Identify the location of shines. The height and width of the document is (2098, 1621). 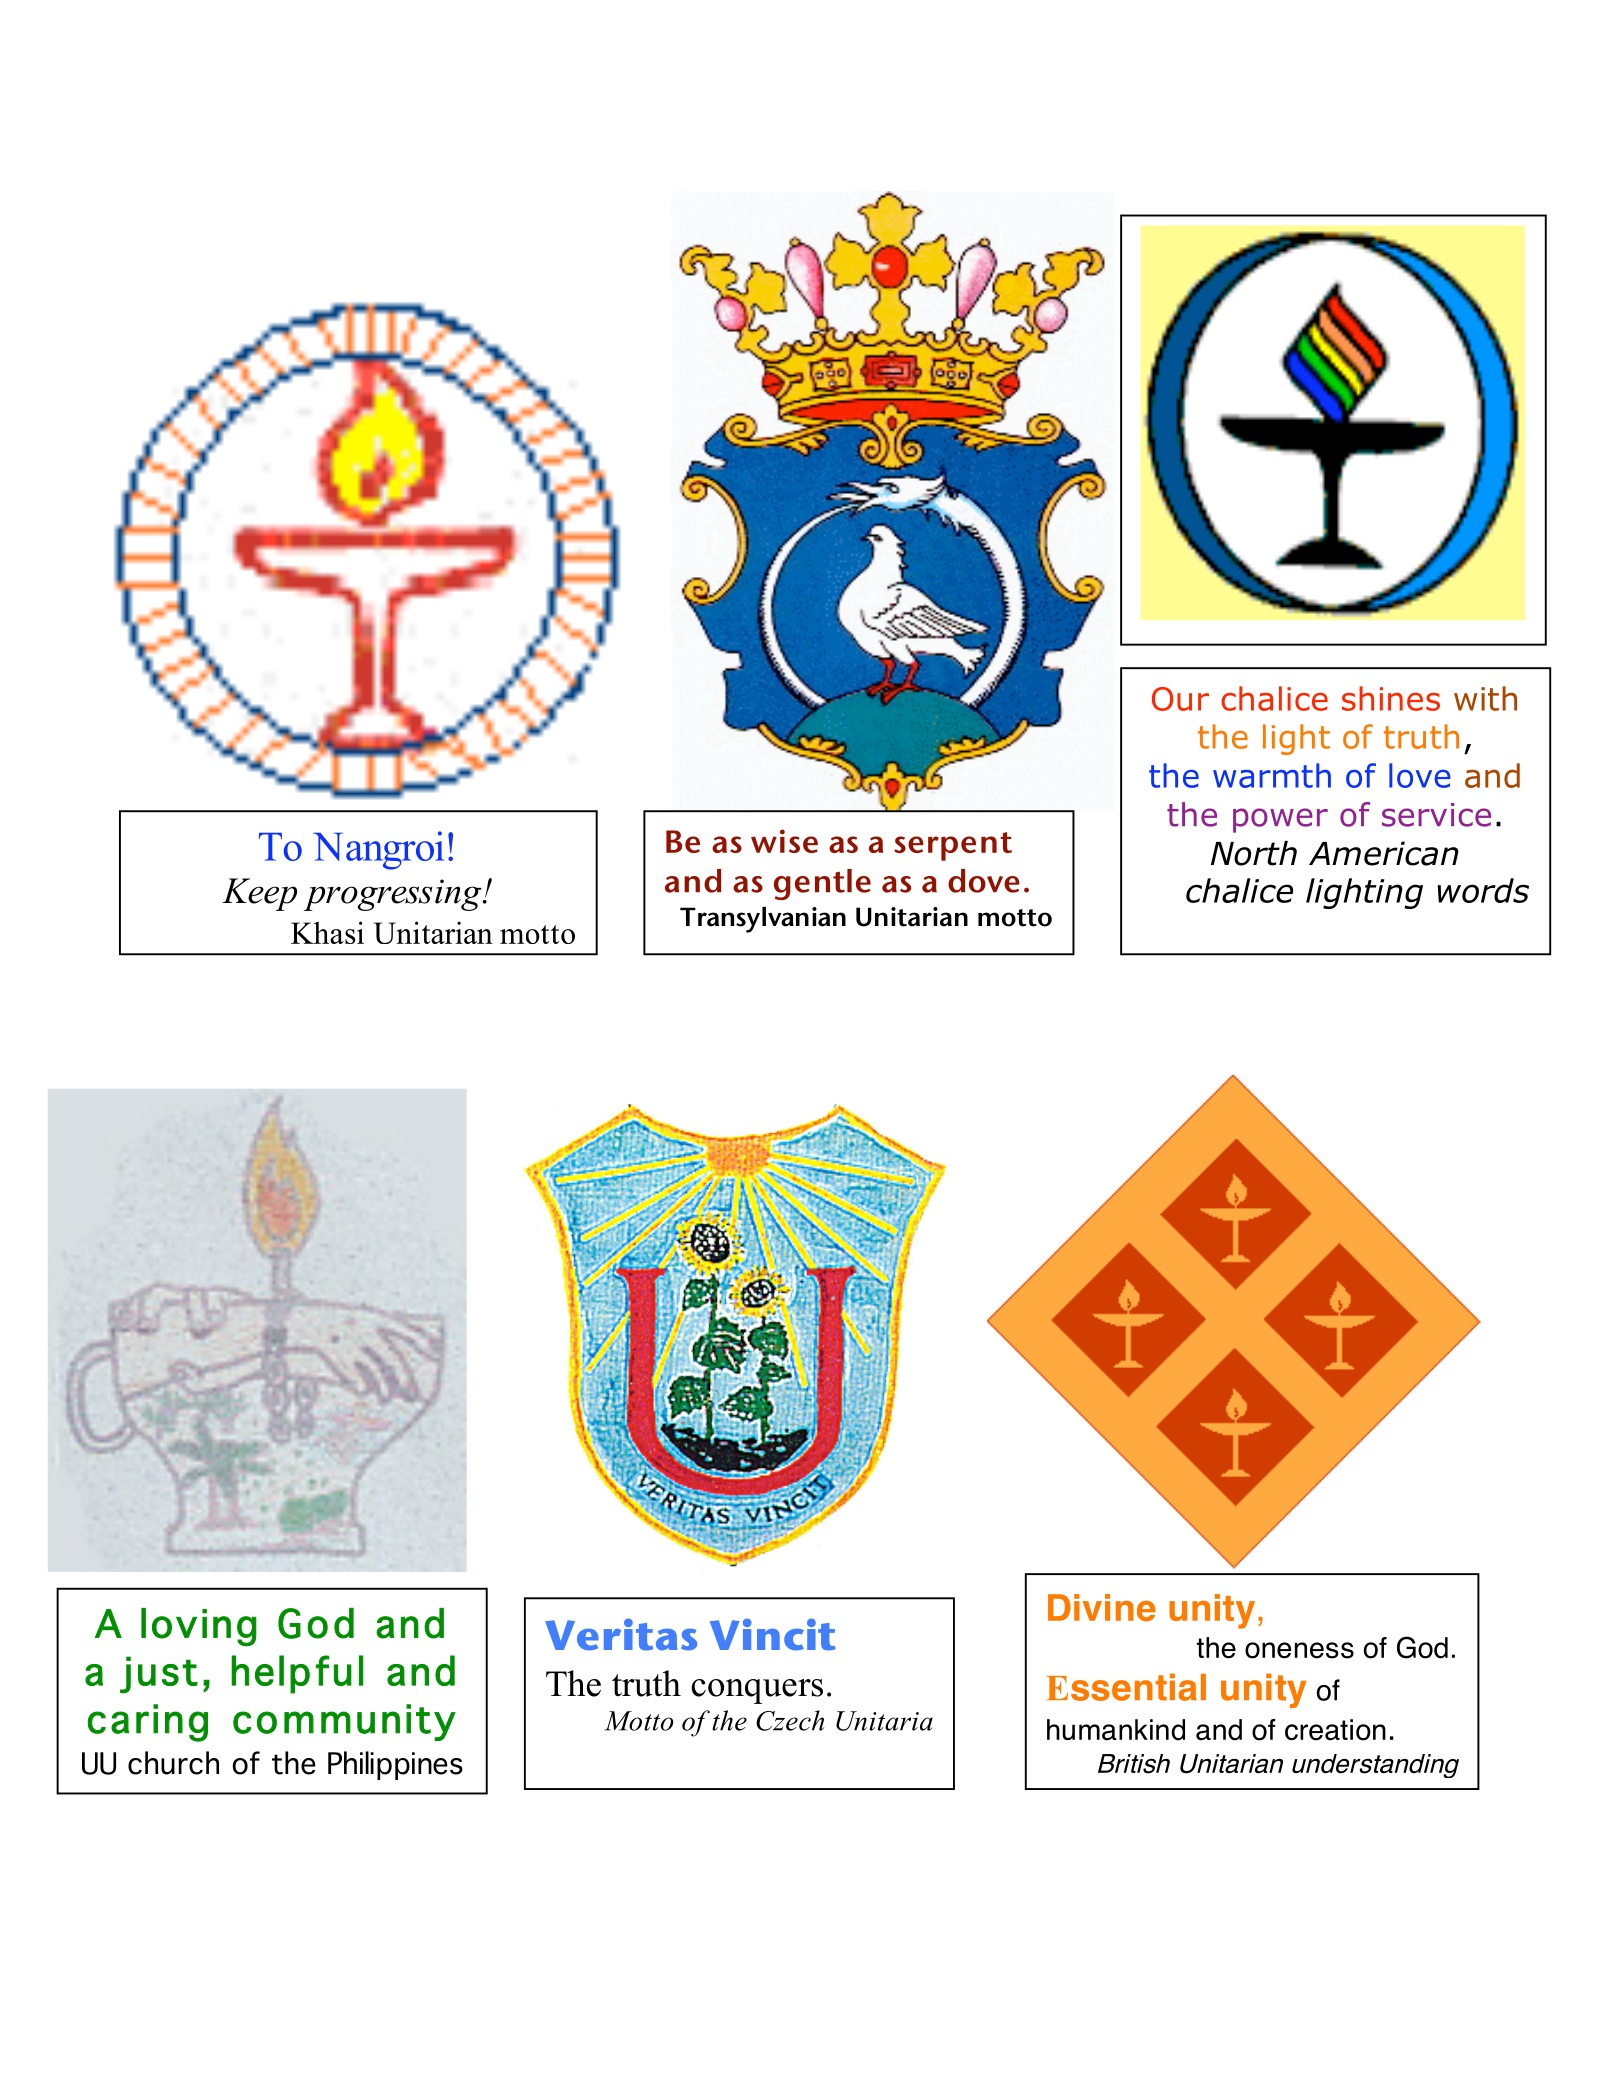
(1391, 698).
